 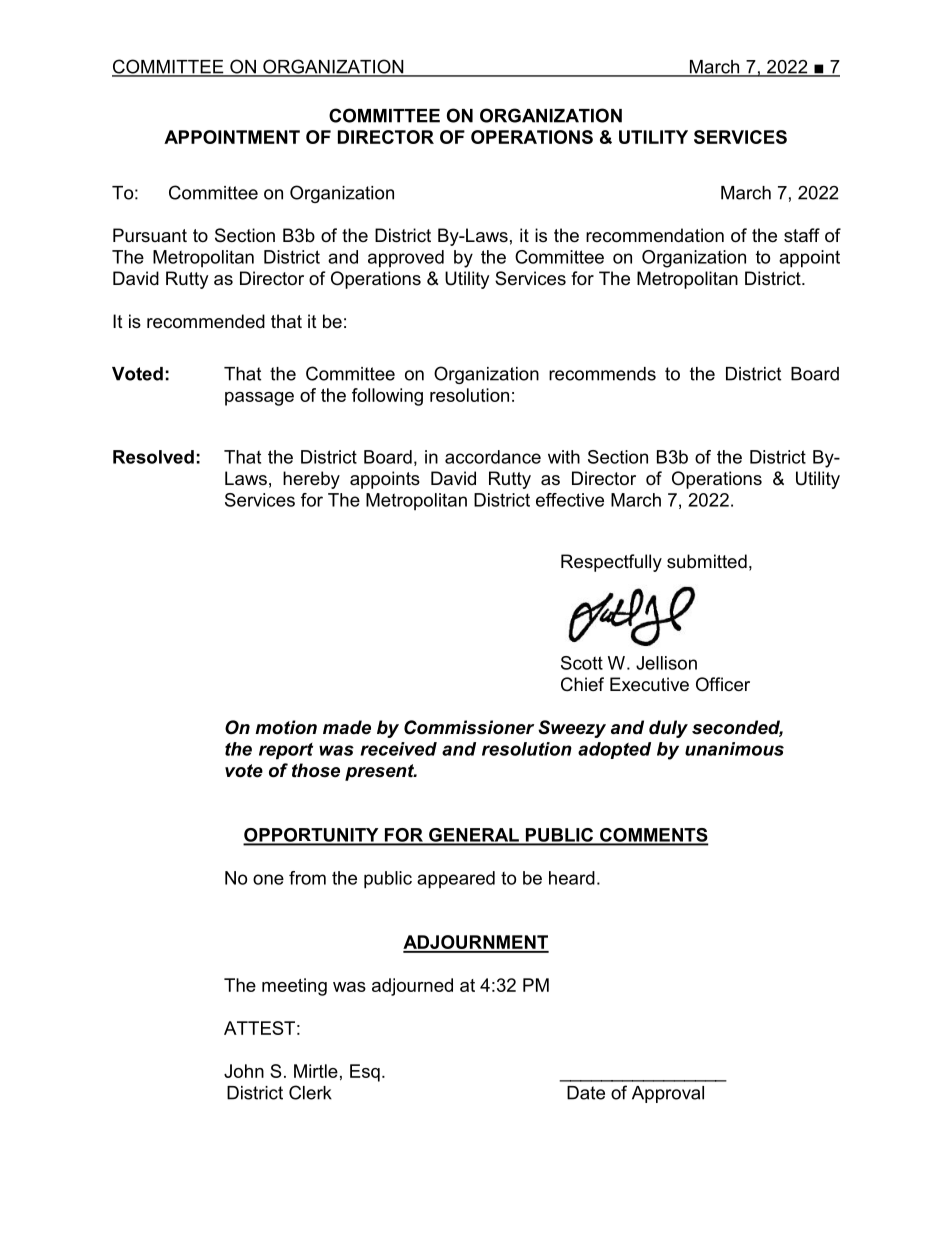 What do you see at coordinates (655, 235) in the screenshot?
I see `recommendation` at bounding box center [655, 235].
